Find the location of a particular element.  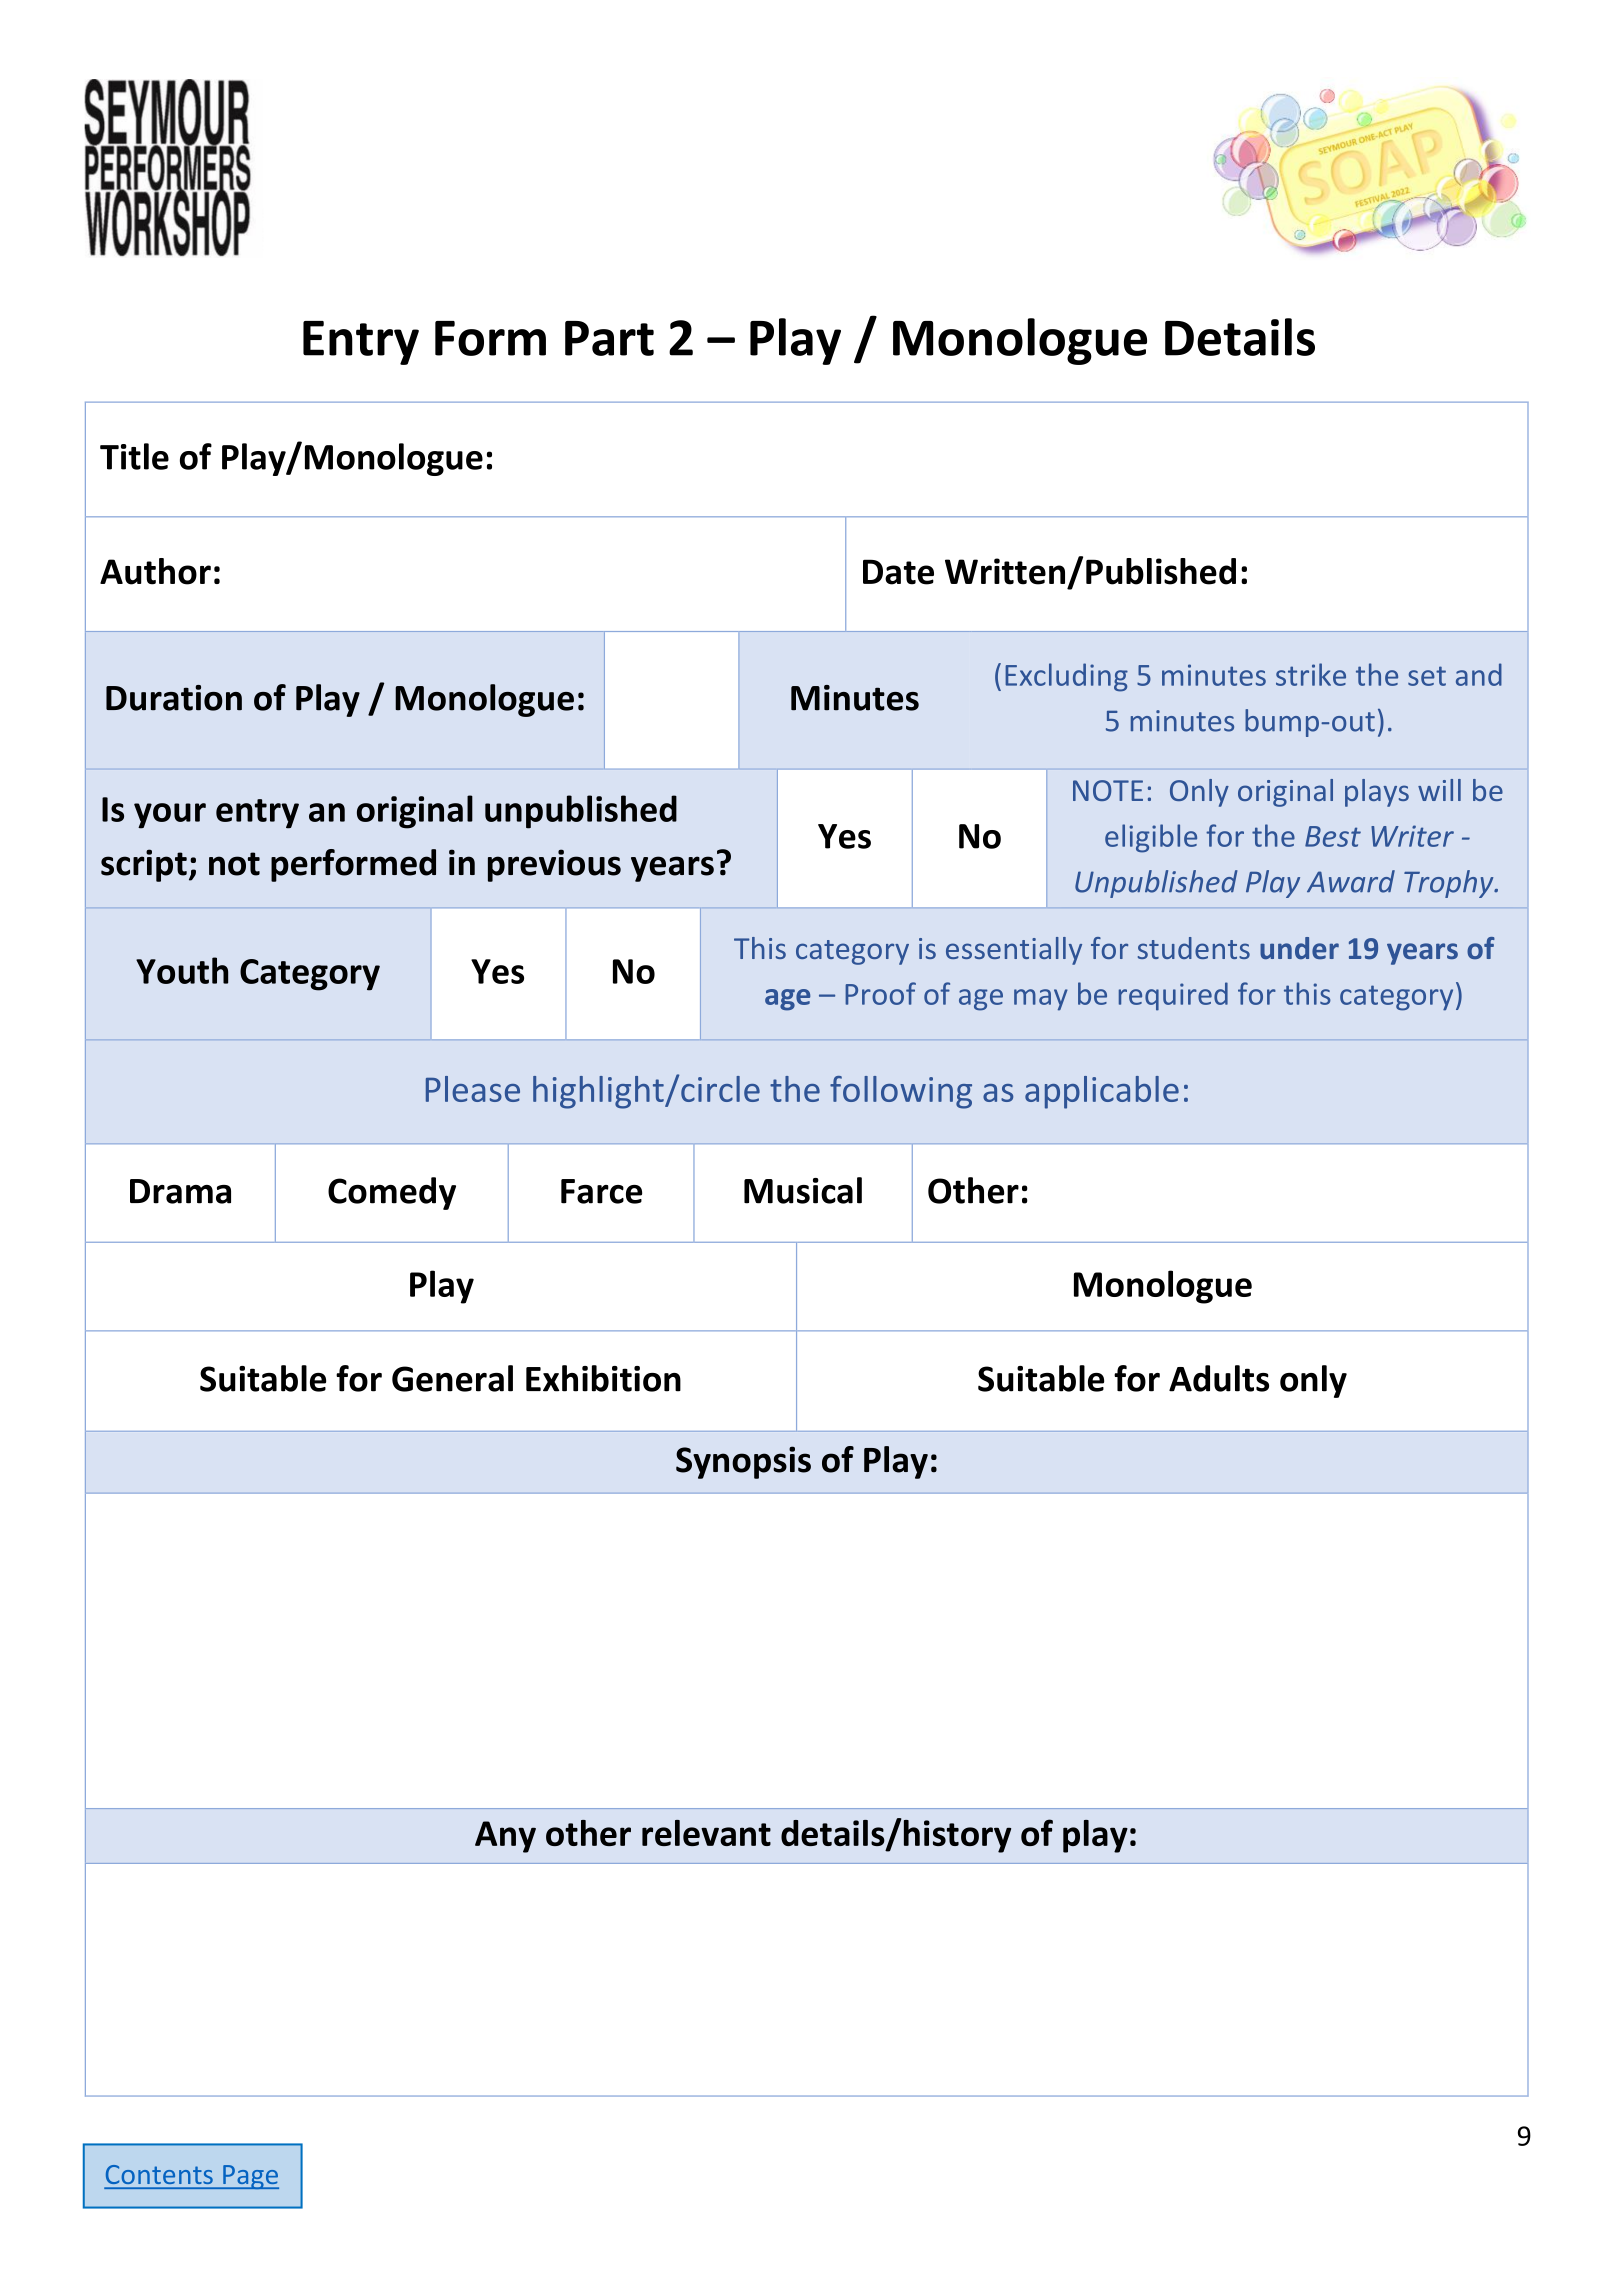

will is located at coordinates (1439, 790).
